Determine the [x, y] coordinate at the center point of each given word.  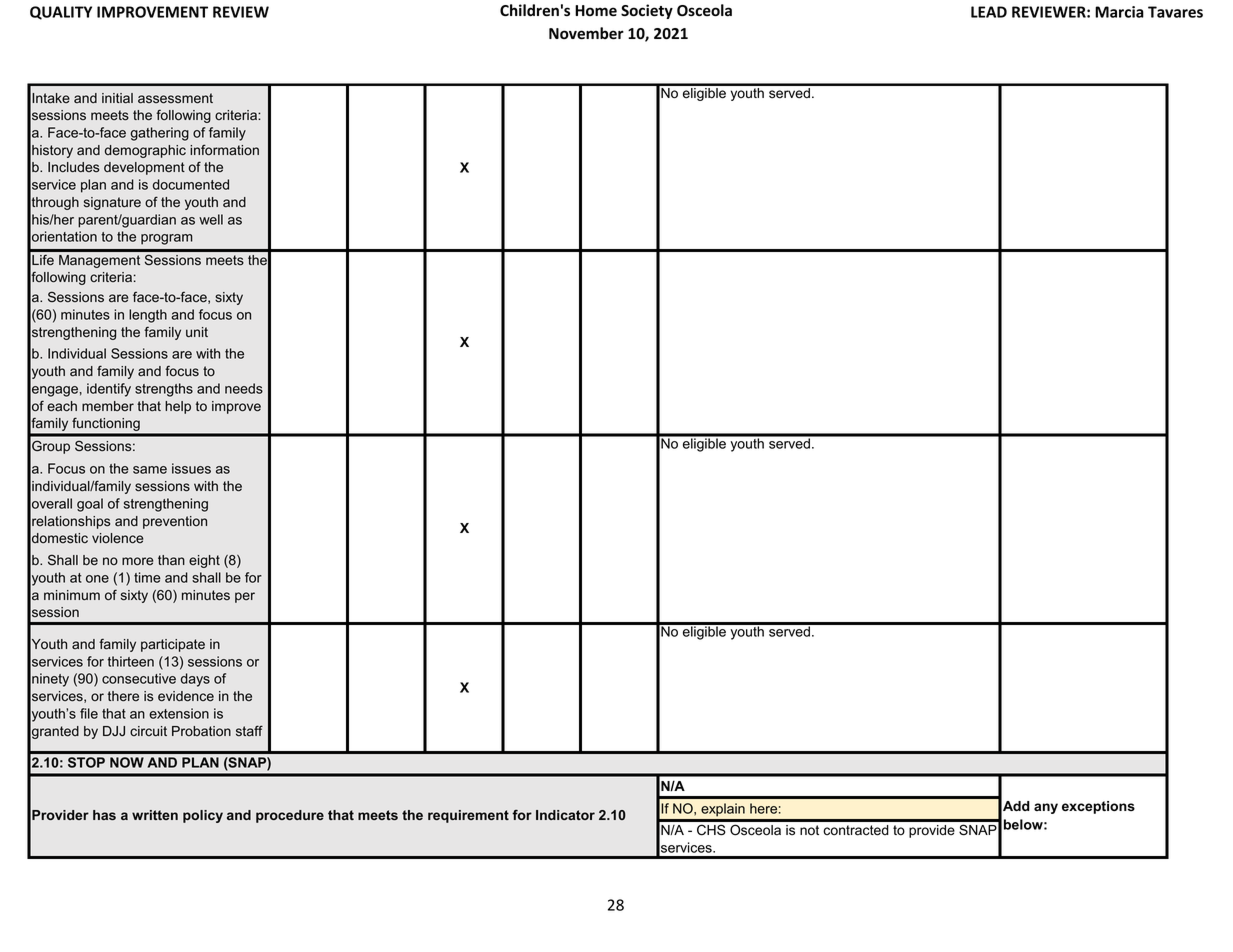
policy [203, 816]
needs [244, 388]
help [178, 407]
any [1046, 808]
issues [191, 468]
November [586, 33]
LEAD [989, 12]
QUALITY [61, 13]
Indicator [565, 815]
